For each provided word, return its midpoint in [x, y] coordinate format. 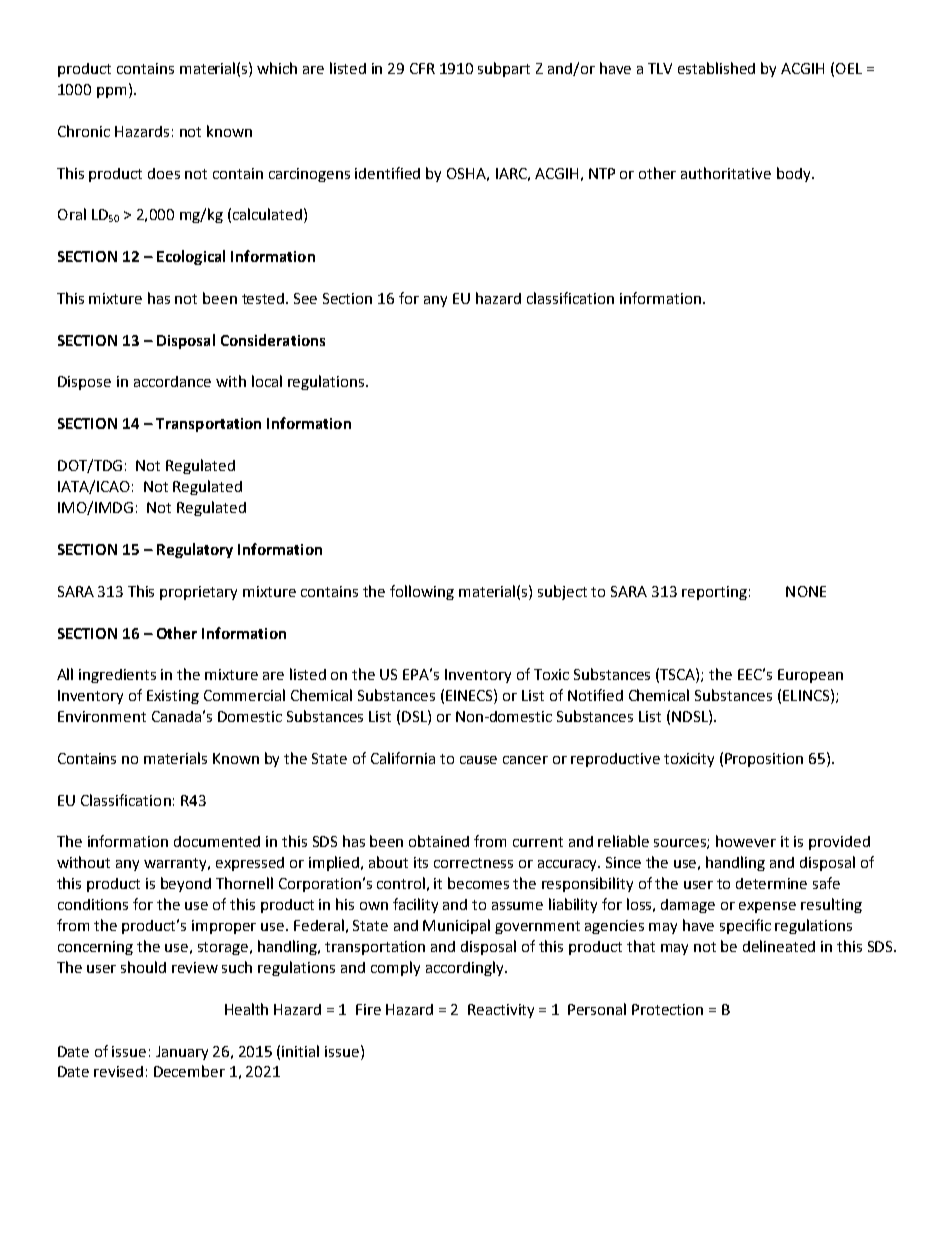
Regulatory [195, 550]
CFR [422, 68]
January [182, 1053]
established [716, 68]
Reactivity [501, 1011]
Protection [667, 1009]
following [422, 592]
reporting [714, 593]
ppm [111, 92]
